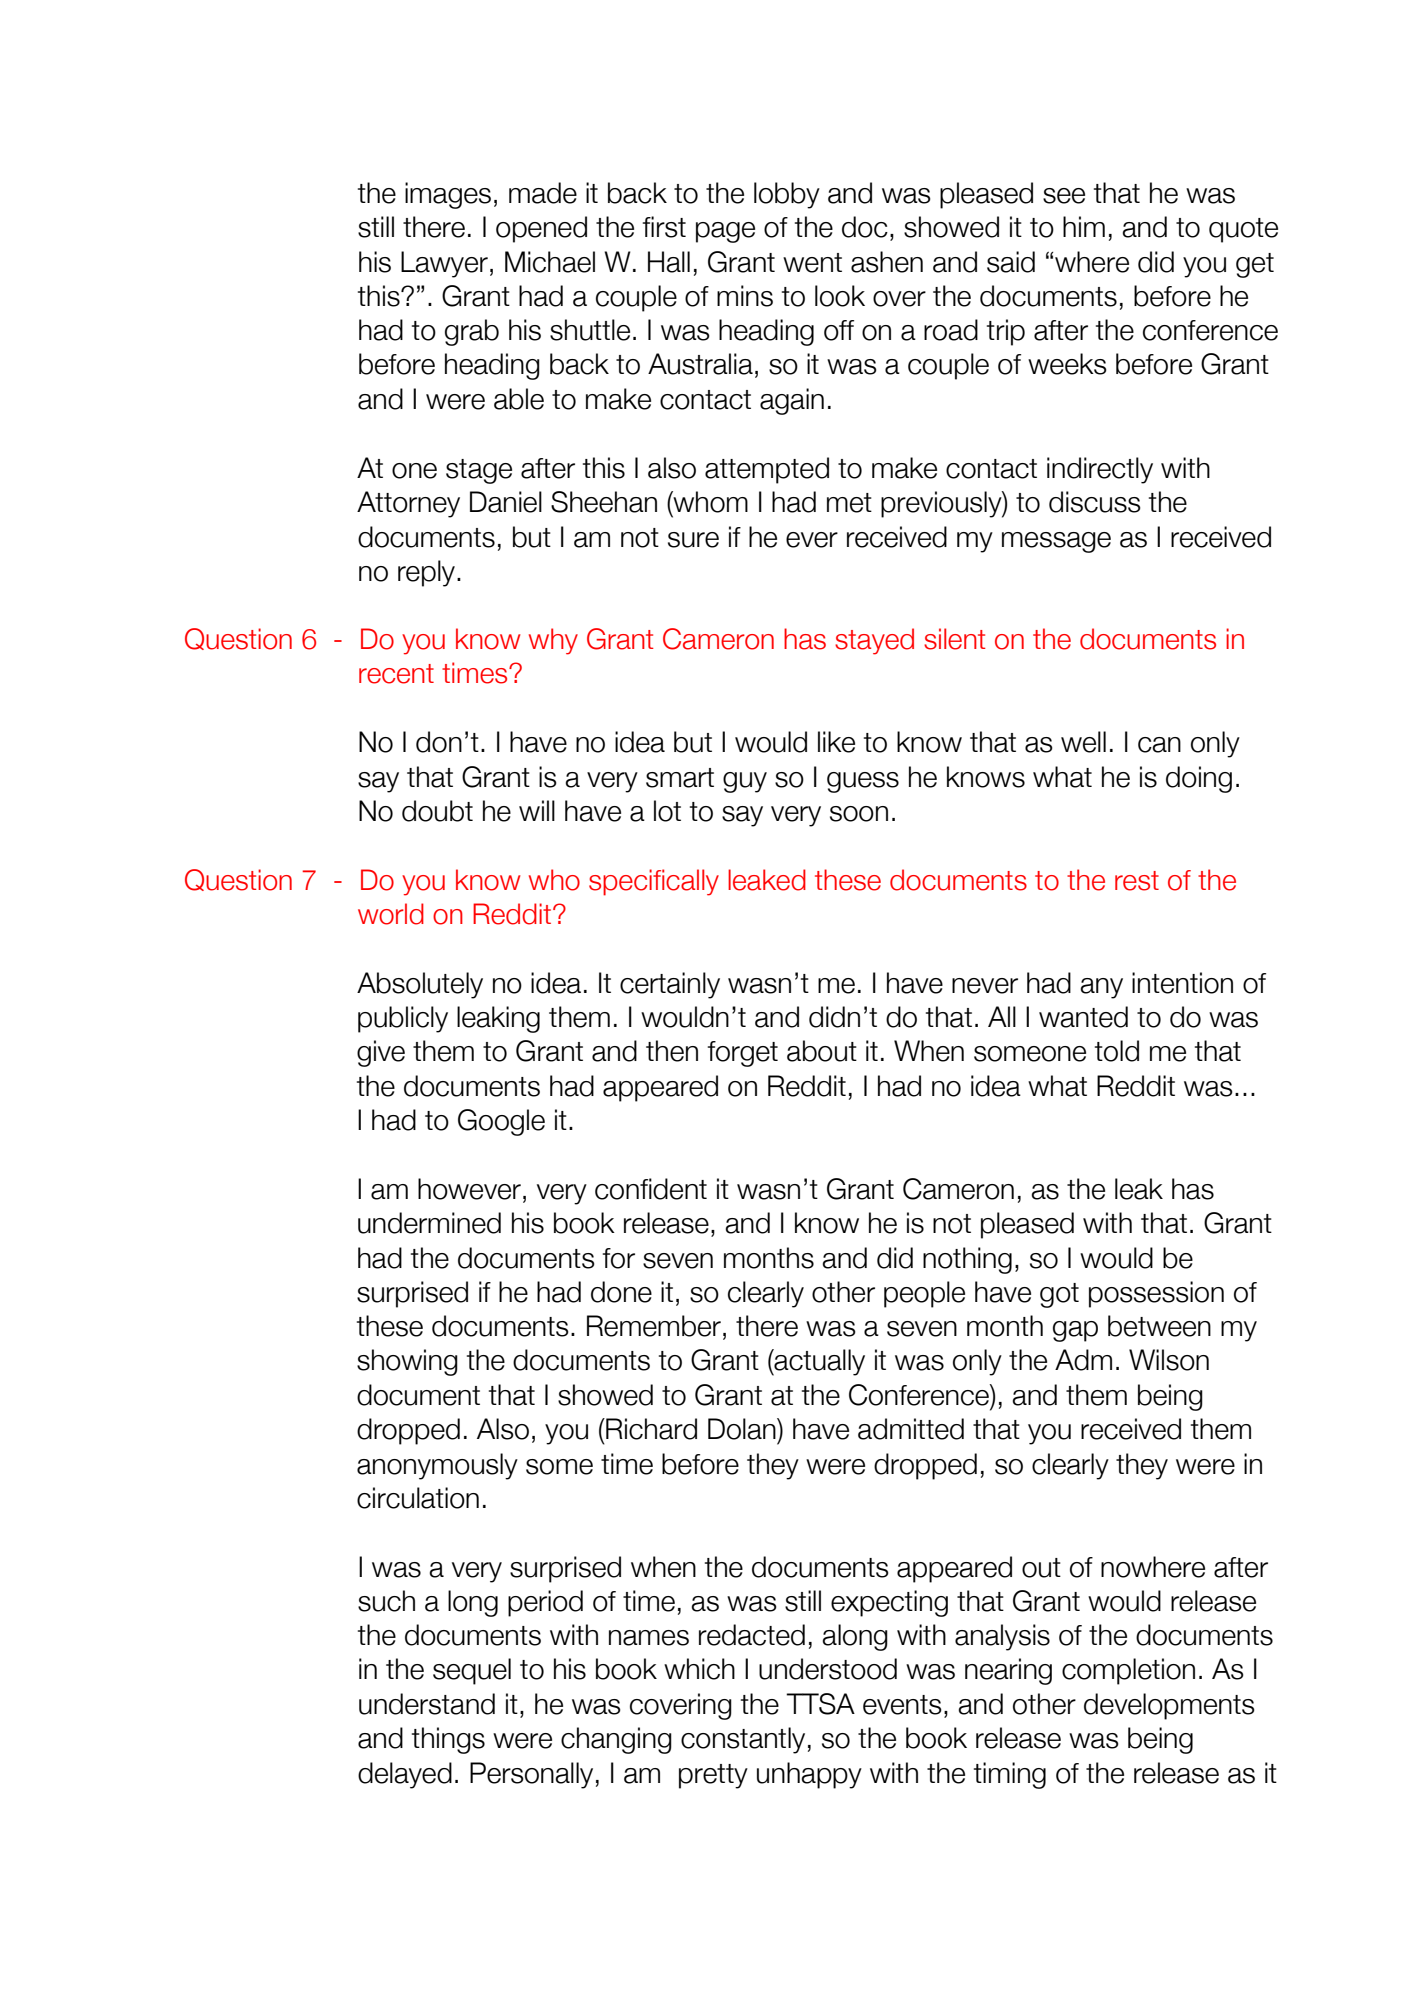 This screenshot has width=1409, height=1993. Describe the element at coordinates (444, 264) in the screenshot. I see `Lawyer` at that location.
